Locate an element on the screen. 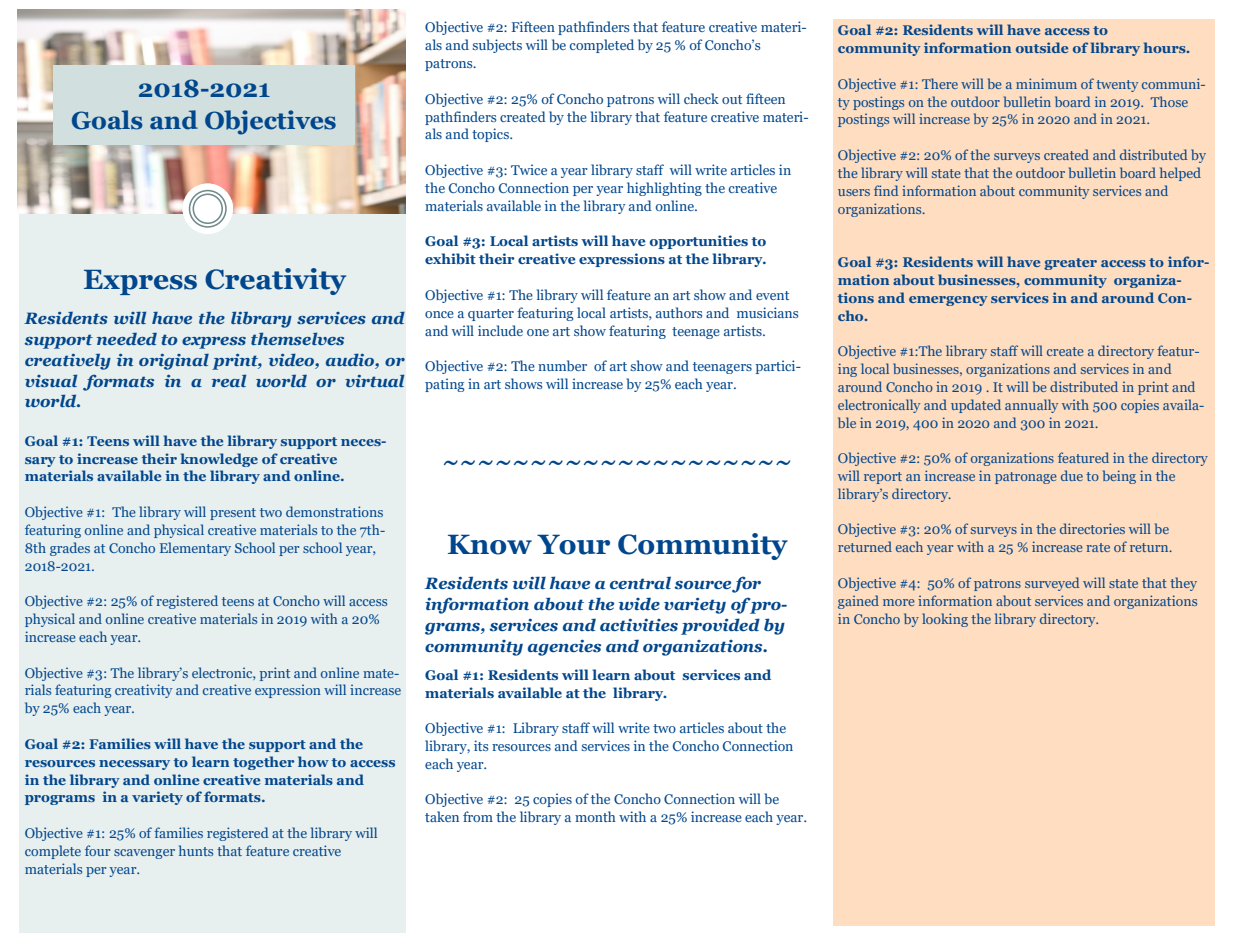 The width and height of the screenshot is (1233, 952). surveyed is located at coordinates (1052, 584).
